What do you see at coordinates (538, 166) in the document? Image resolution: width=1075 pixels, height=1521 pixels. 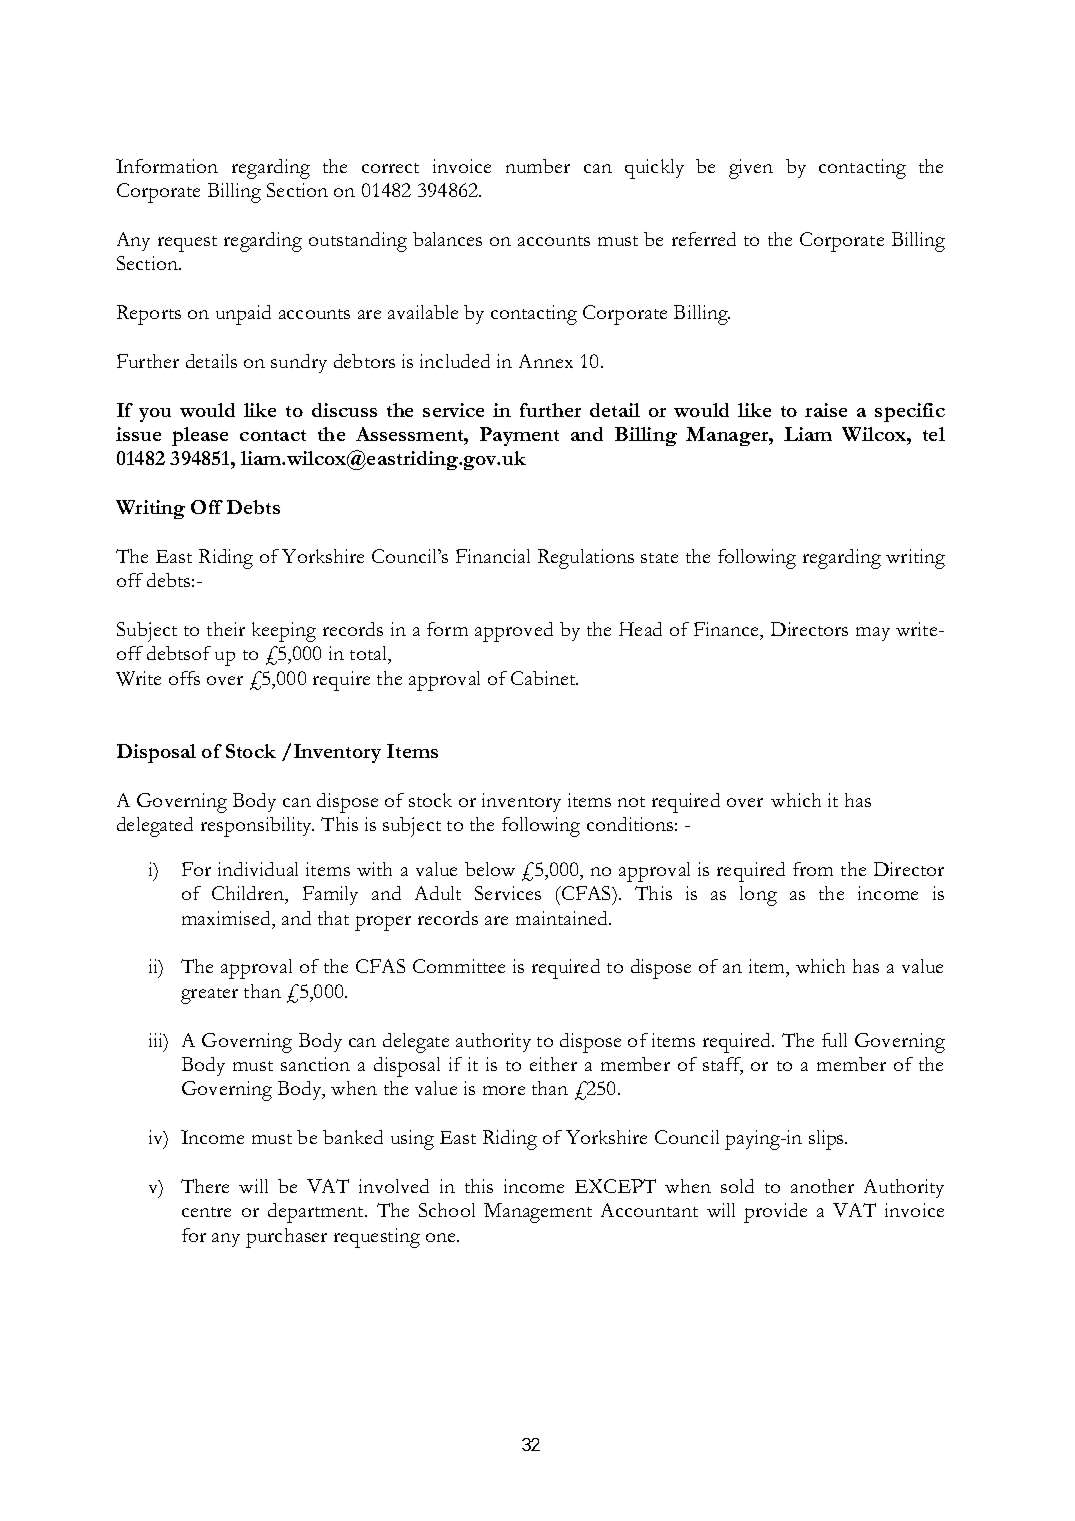 I see `number` at bounding box center [538, 166].
